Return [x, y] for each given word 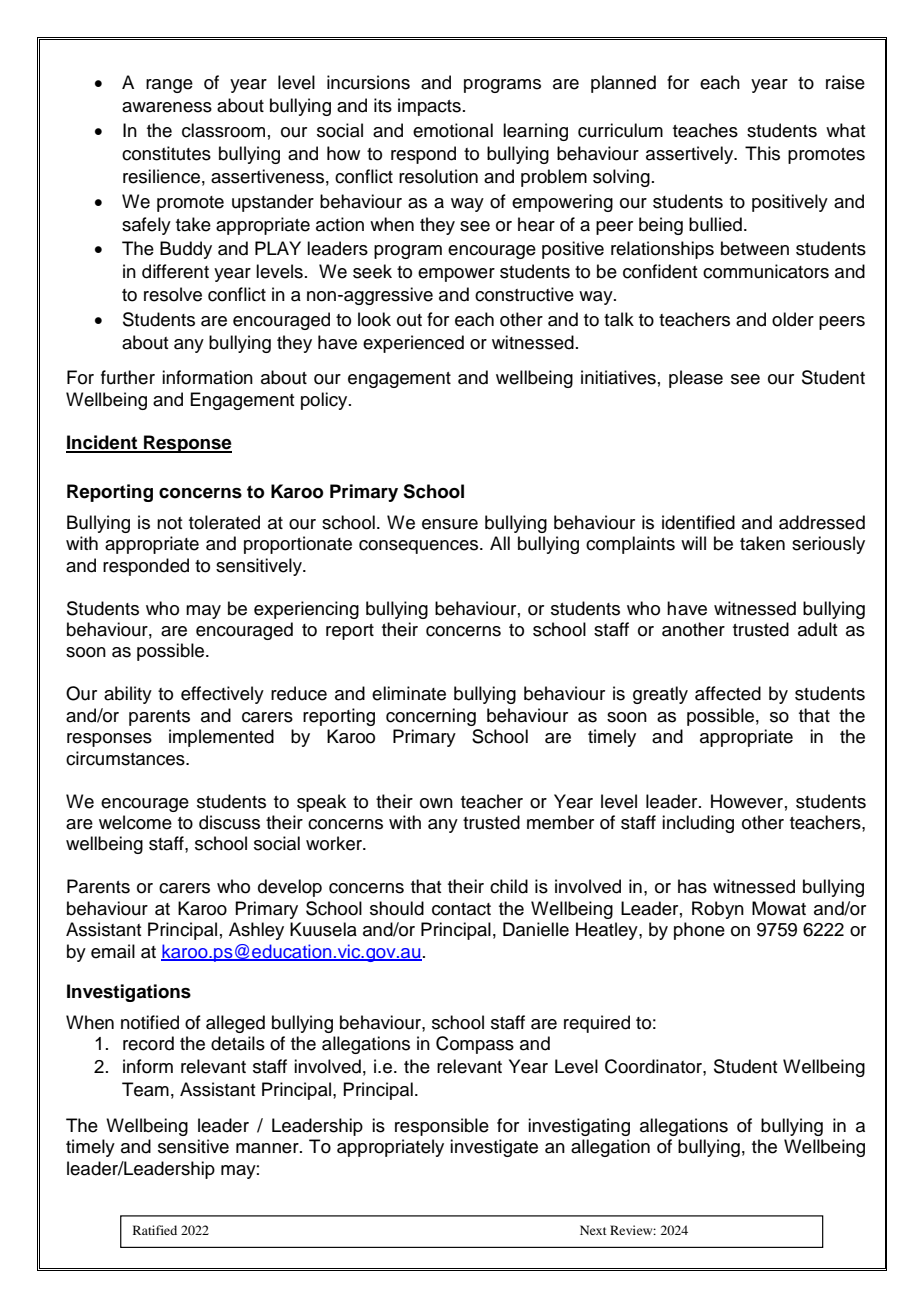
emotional [453, 130]
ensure [450, 524]
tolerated [224, 522]
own [436, 803]
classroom [223, 130]
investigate [494, 1148]
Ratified [155, 1230]
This [762, 153]
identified [698, 522]
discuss [229, 822]
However [747, 801]
